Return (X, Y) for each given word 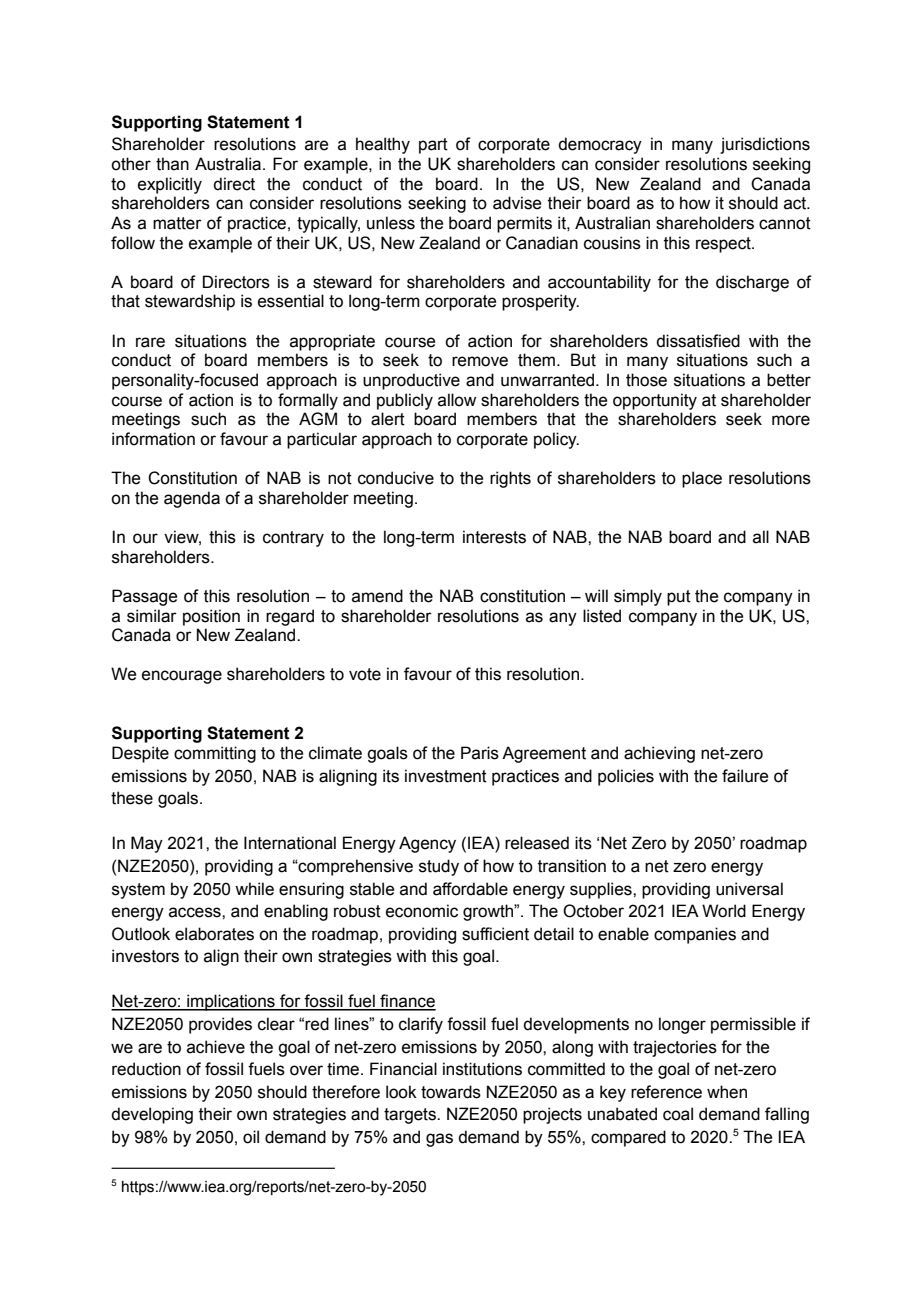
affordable (470, 889)
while (254, 889)
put (679, 598)
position (211, 617)
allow (457, 400)
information (153, 439)
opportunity (655, 401)
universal (749, 889)
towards (451, 1092)
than (172, 164)
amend (377, 596)
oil (251, 1137)
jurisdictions (765, 145)
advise (517, 203)
